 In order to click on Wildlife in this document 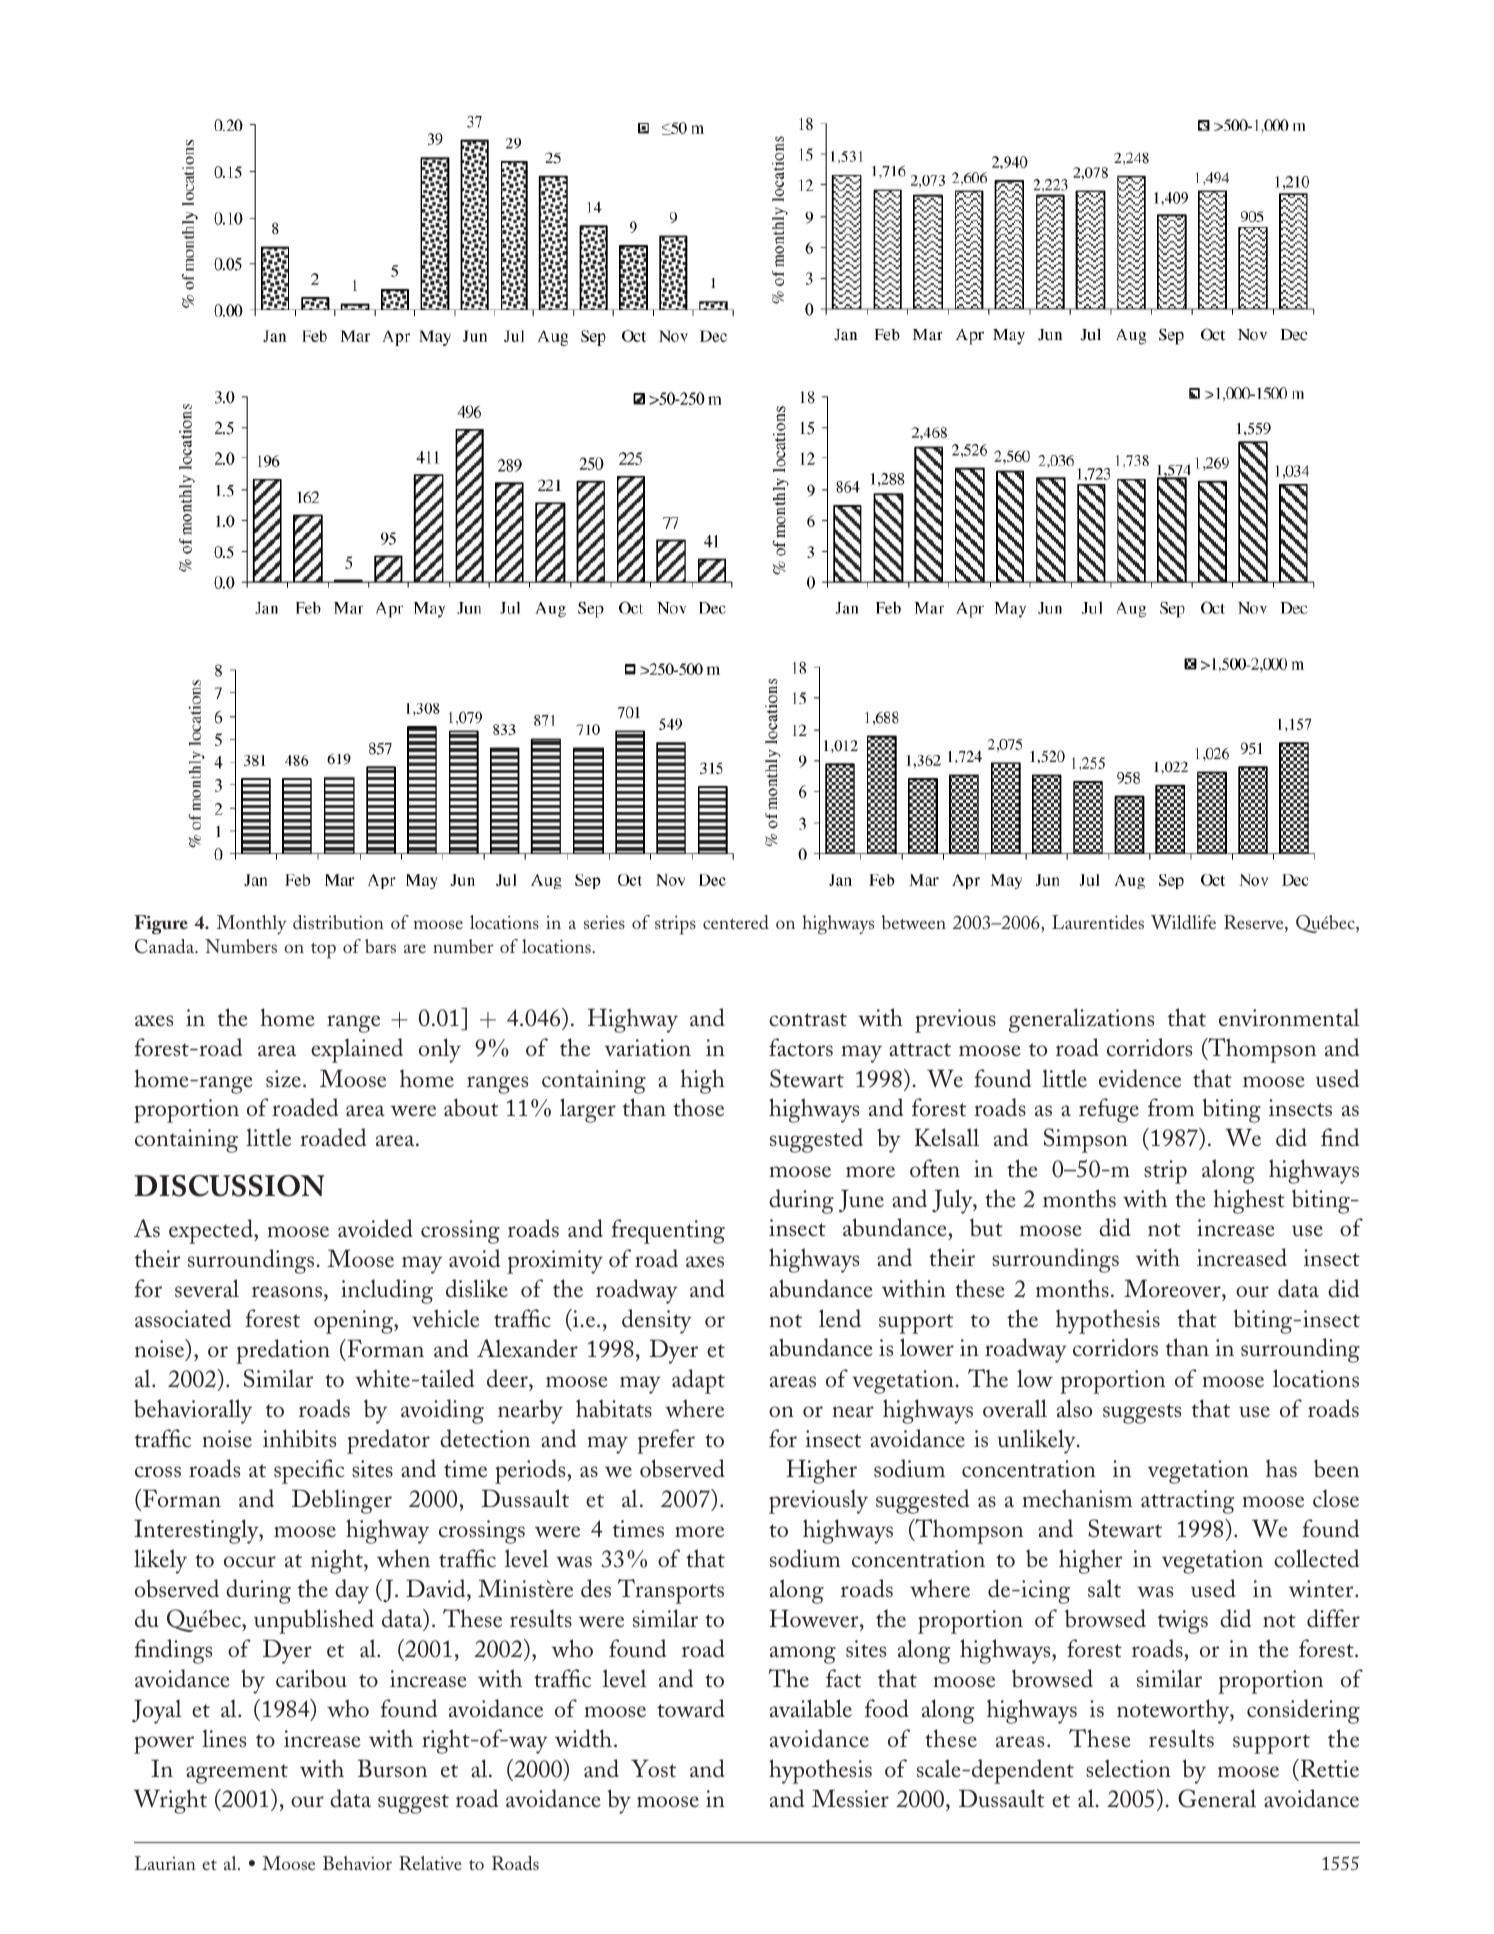, I will do `click(1183, 922)`.
